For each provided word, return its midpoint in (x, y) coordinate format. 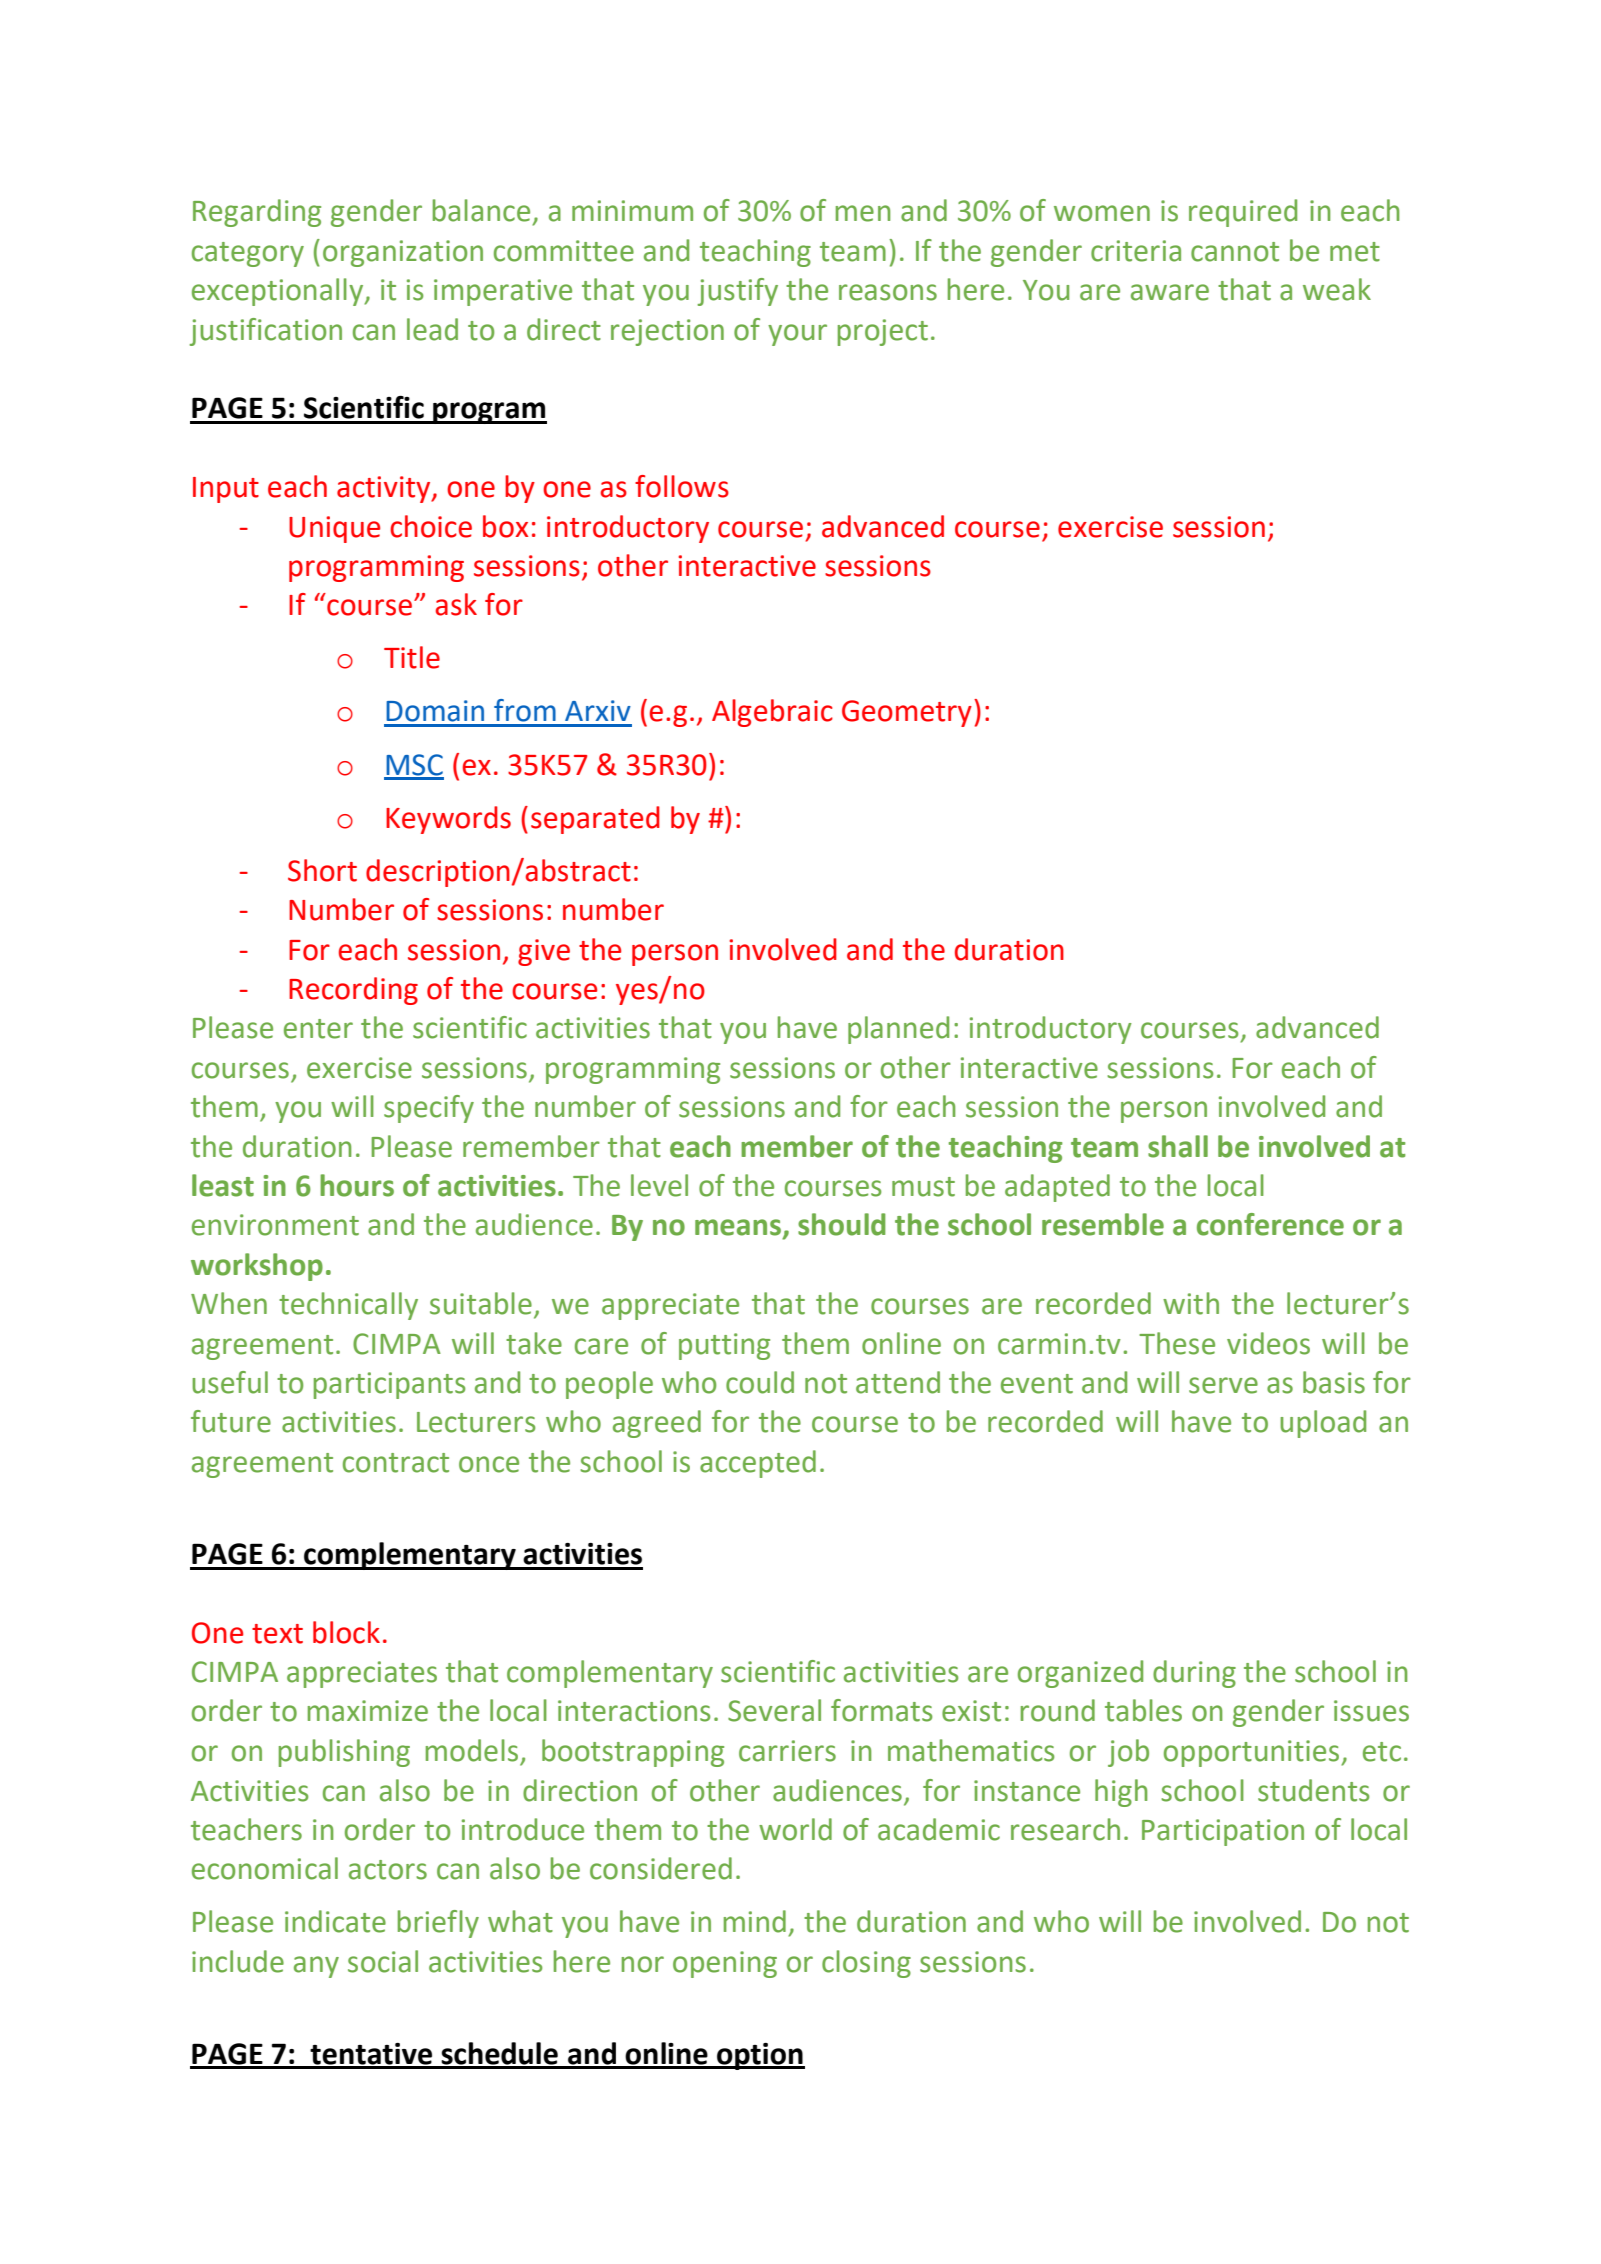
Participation (1223, 1832)
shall (1178, 1146)
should (842, 1224)
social (383, 1961)
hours (357, 1185)
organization (403, 253)
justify (737, 292)
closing (866, 1964)
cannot (1235, 252)
